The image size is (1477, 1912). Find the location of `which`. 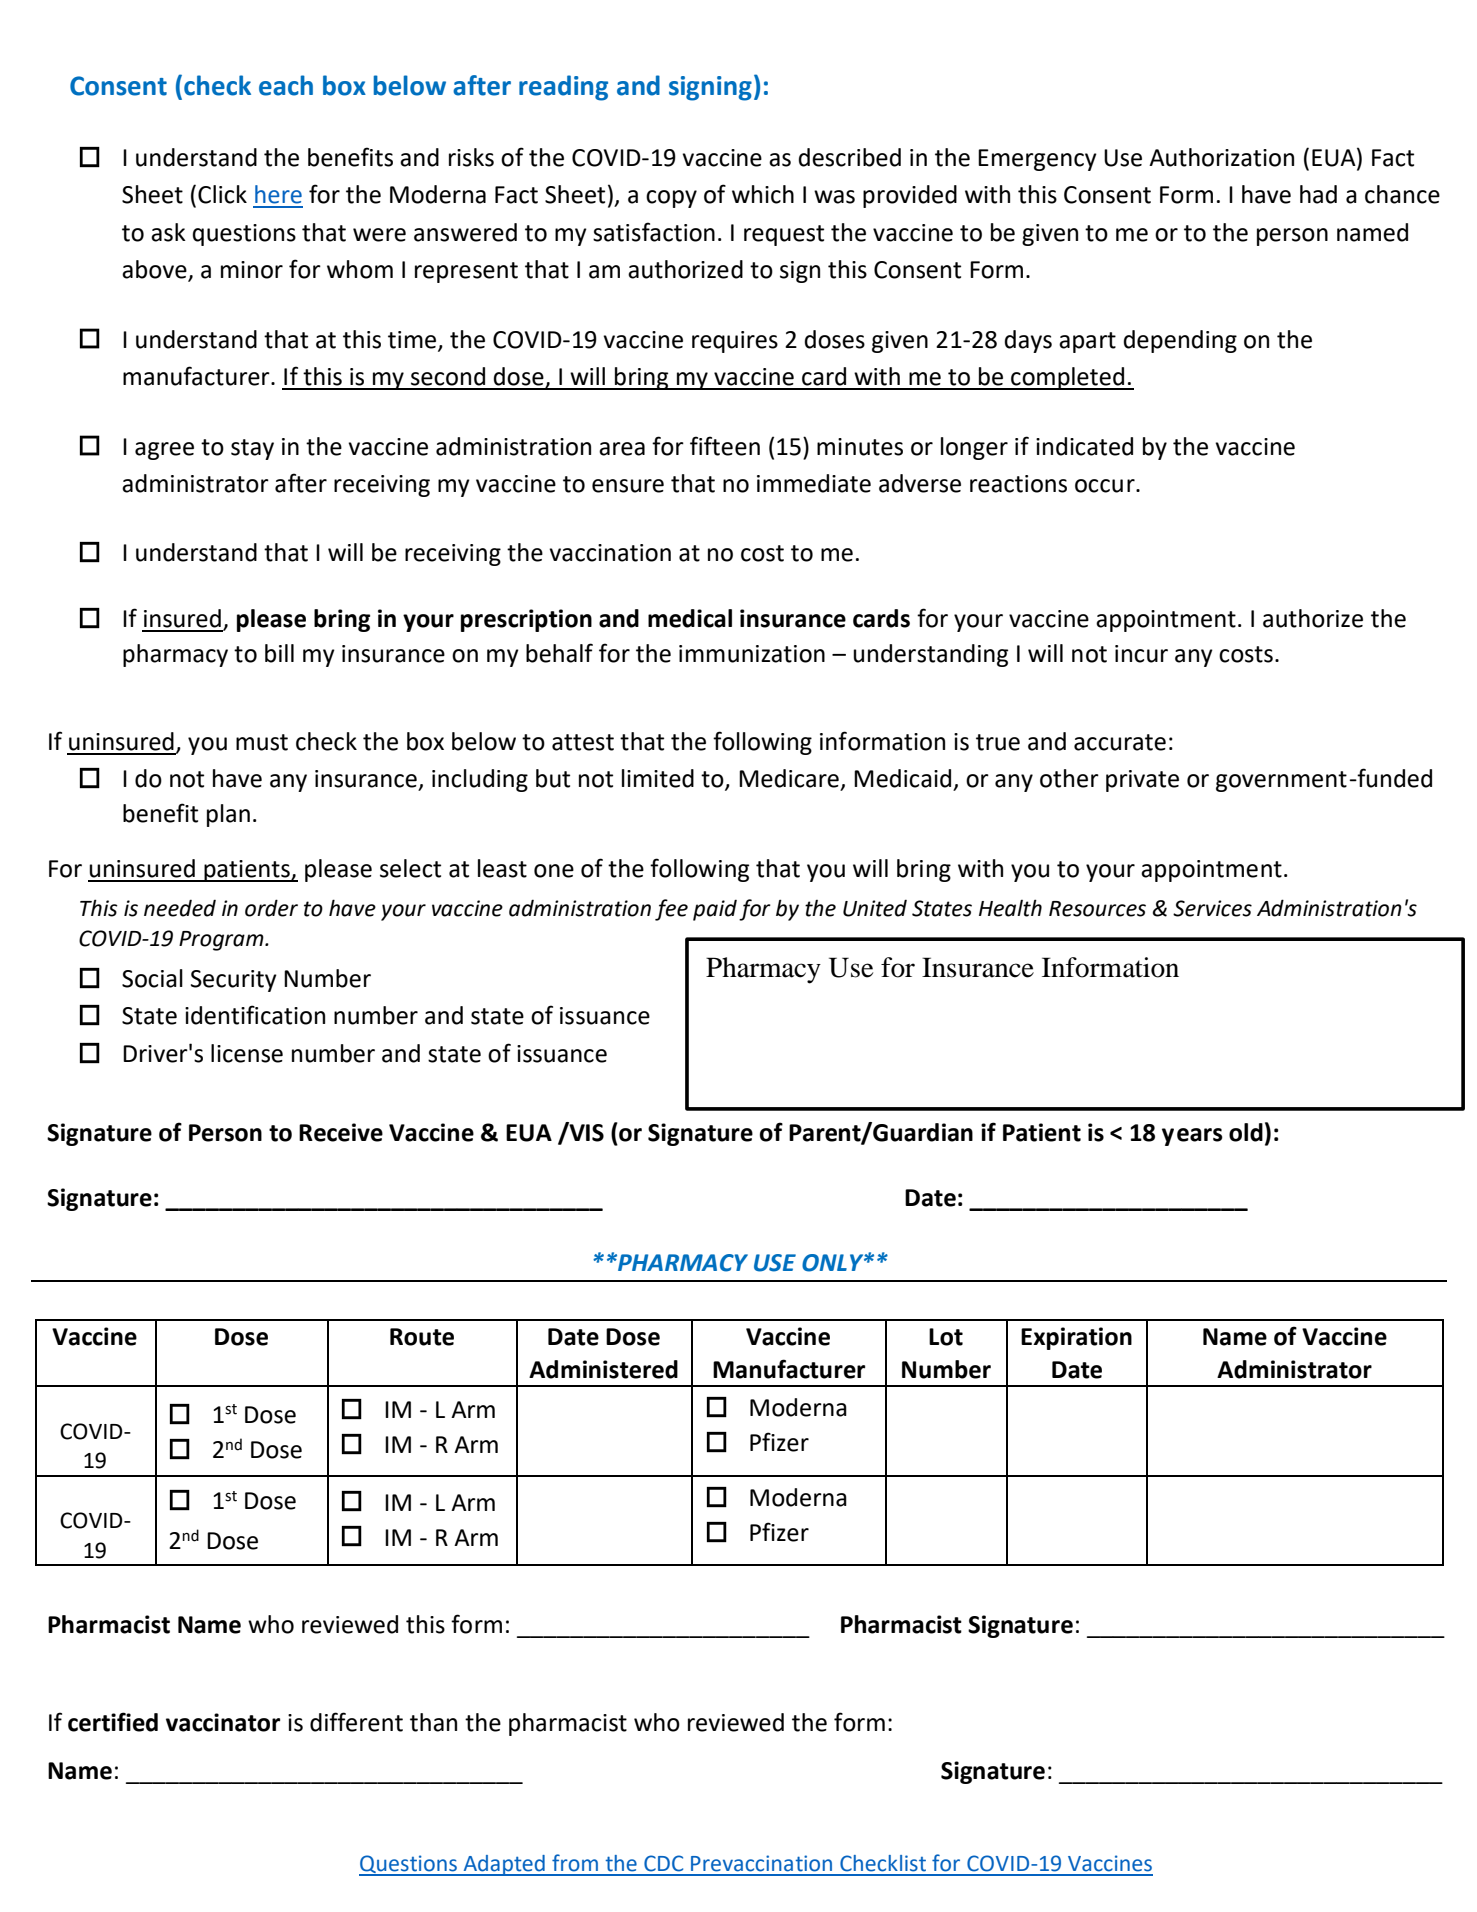

which is located at coordinates (763, 194).
